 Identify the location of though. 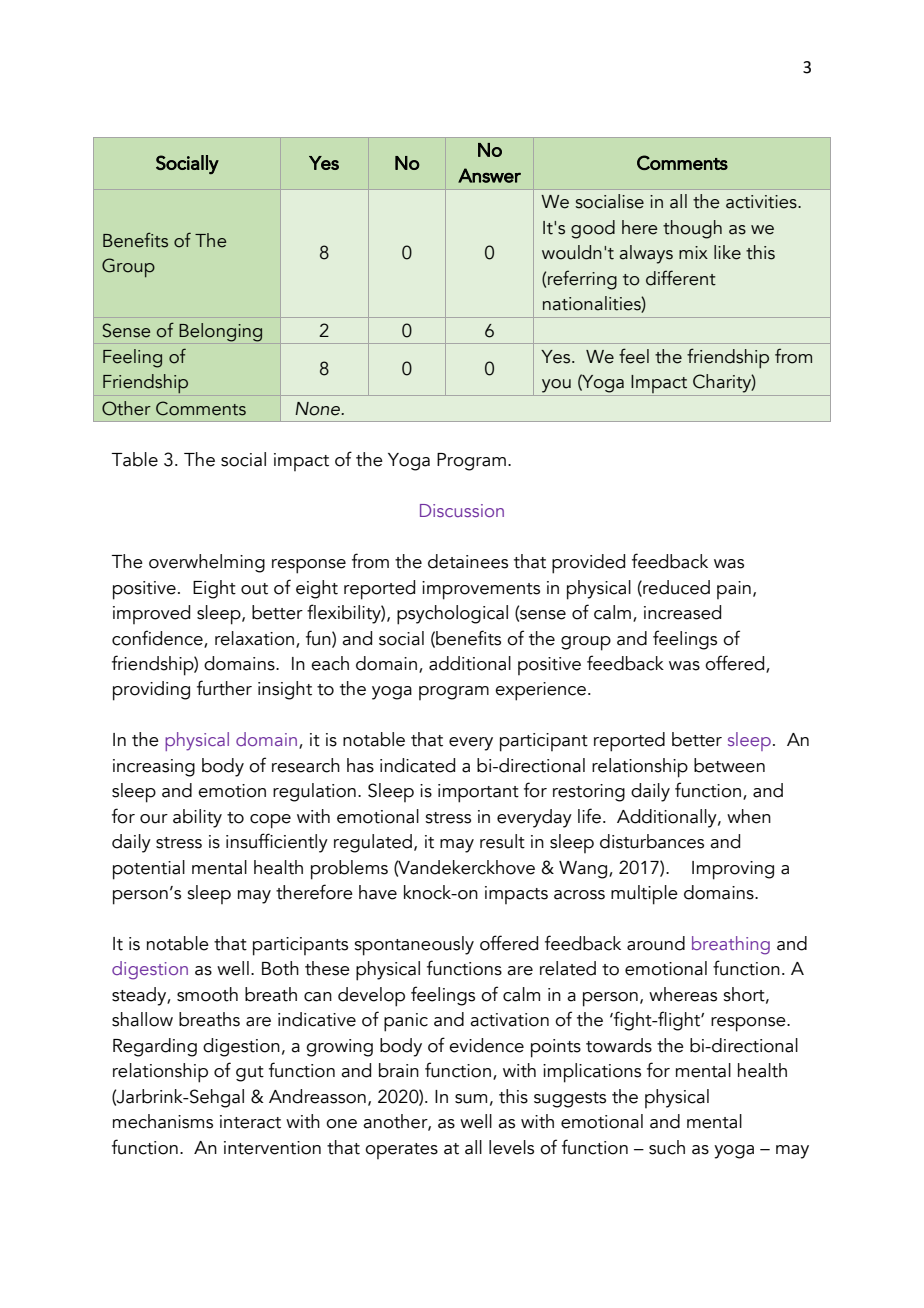
(692, 229).
